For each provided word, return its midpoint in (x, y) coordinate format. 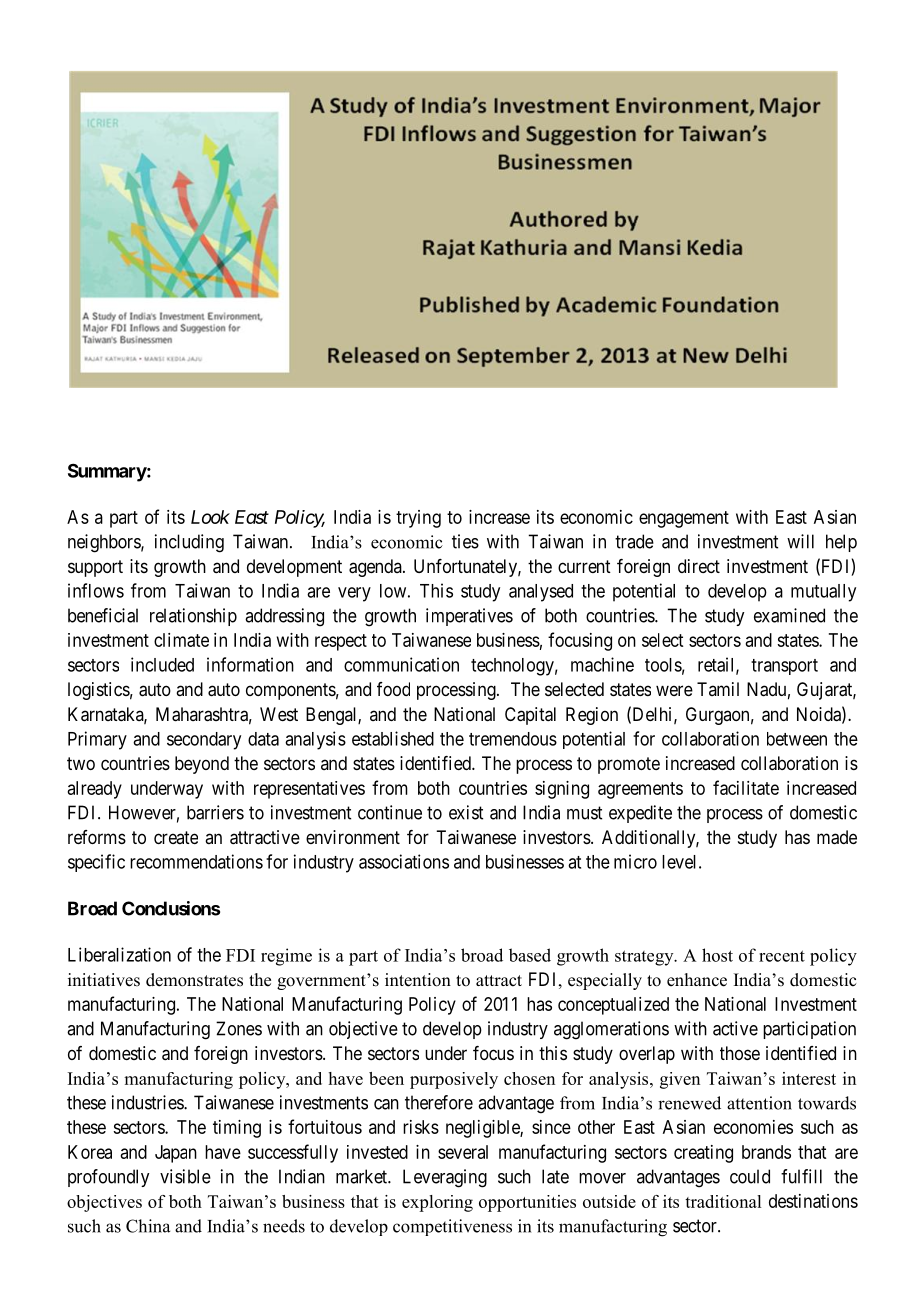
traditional (723, 1201)
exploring (437, 1203)
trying (418, 519)
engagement (684, 519)
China (148, 1226)
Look (210, 517)
